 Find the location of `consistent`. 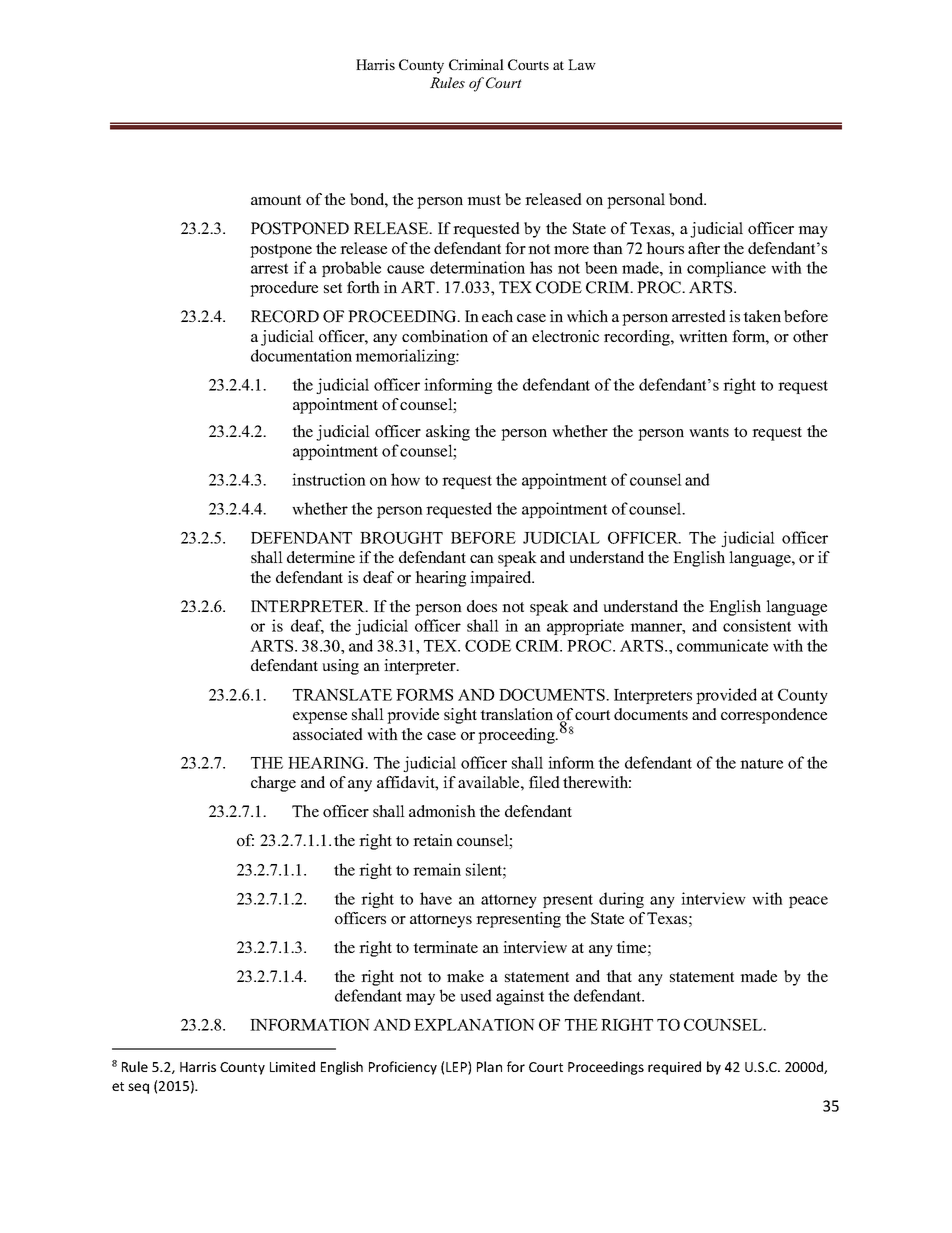

consistent is located at coordinates (757, 625).
